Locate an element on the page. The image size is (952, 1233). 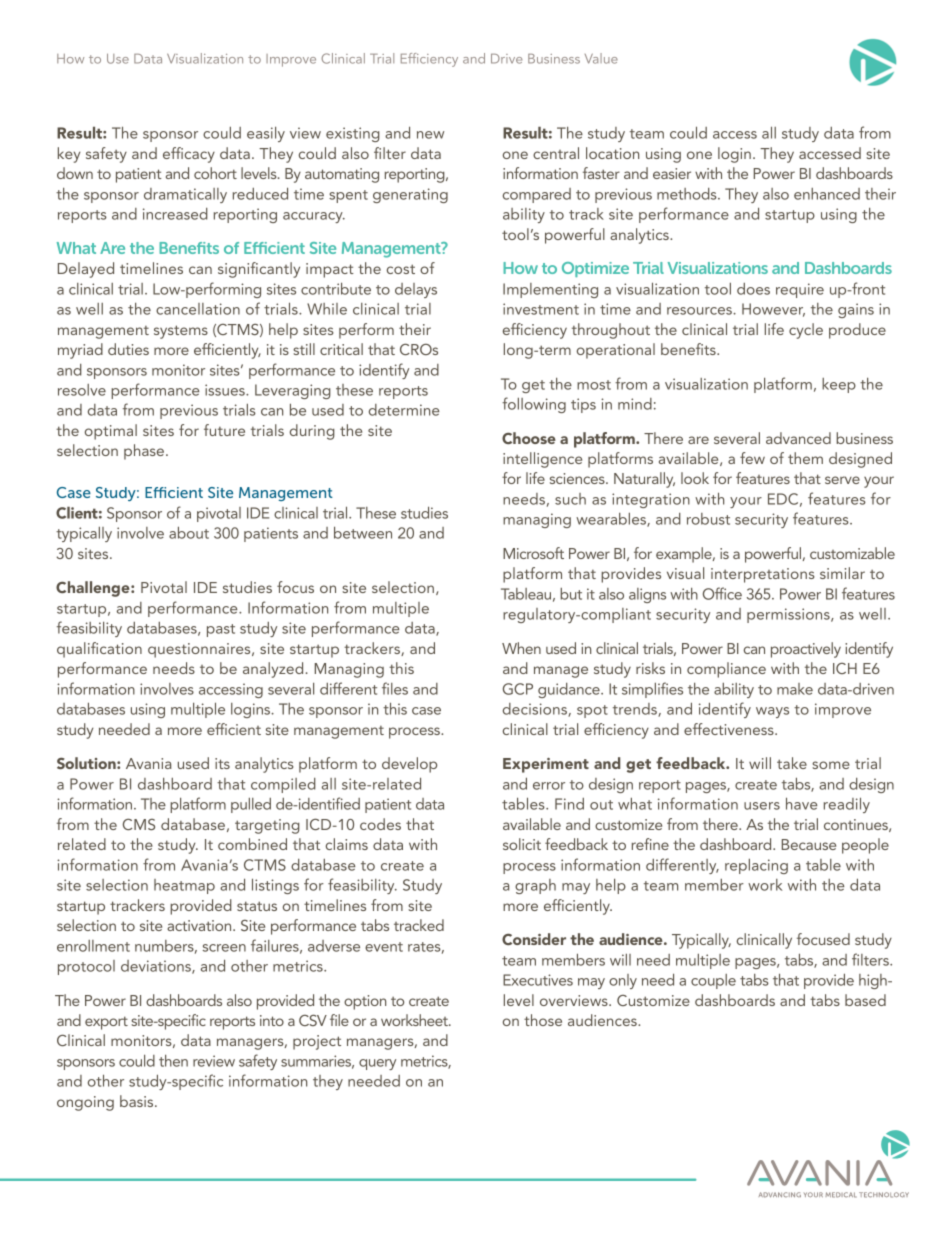
new is located at coordinates (430, 135).
